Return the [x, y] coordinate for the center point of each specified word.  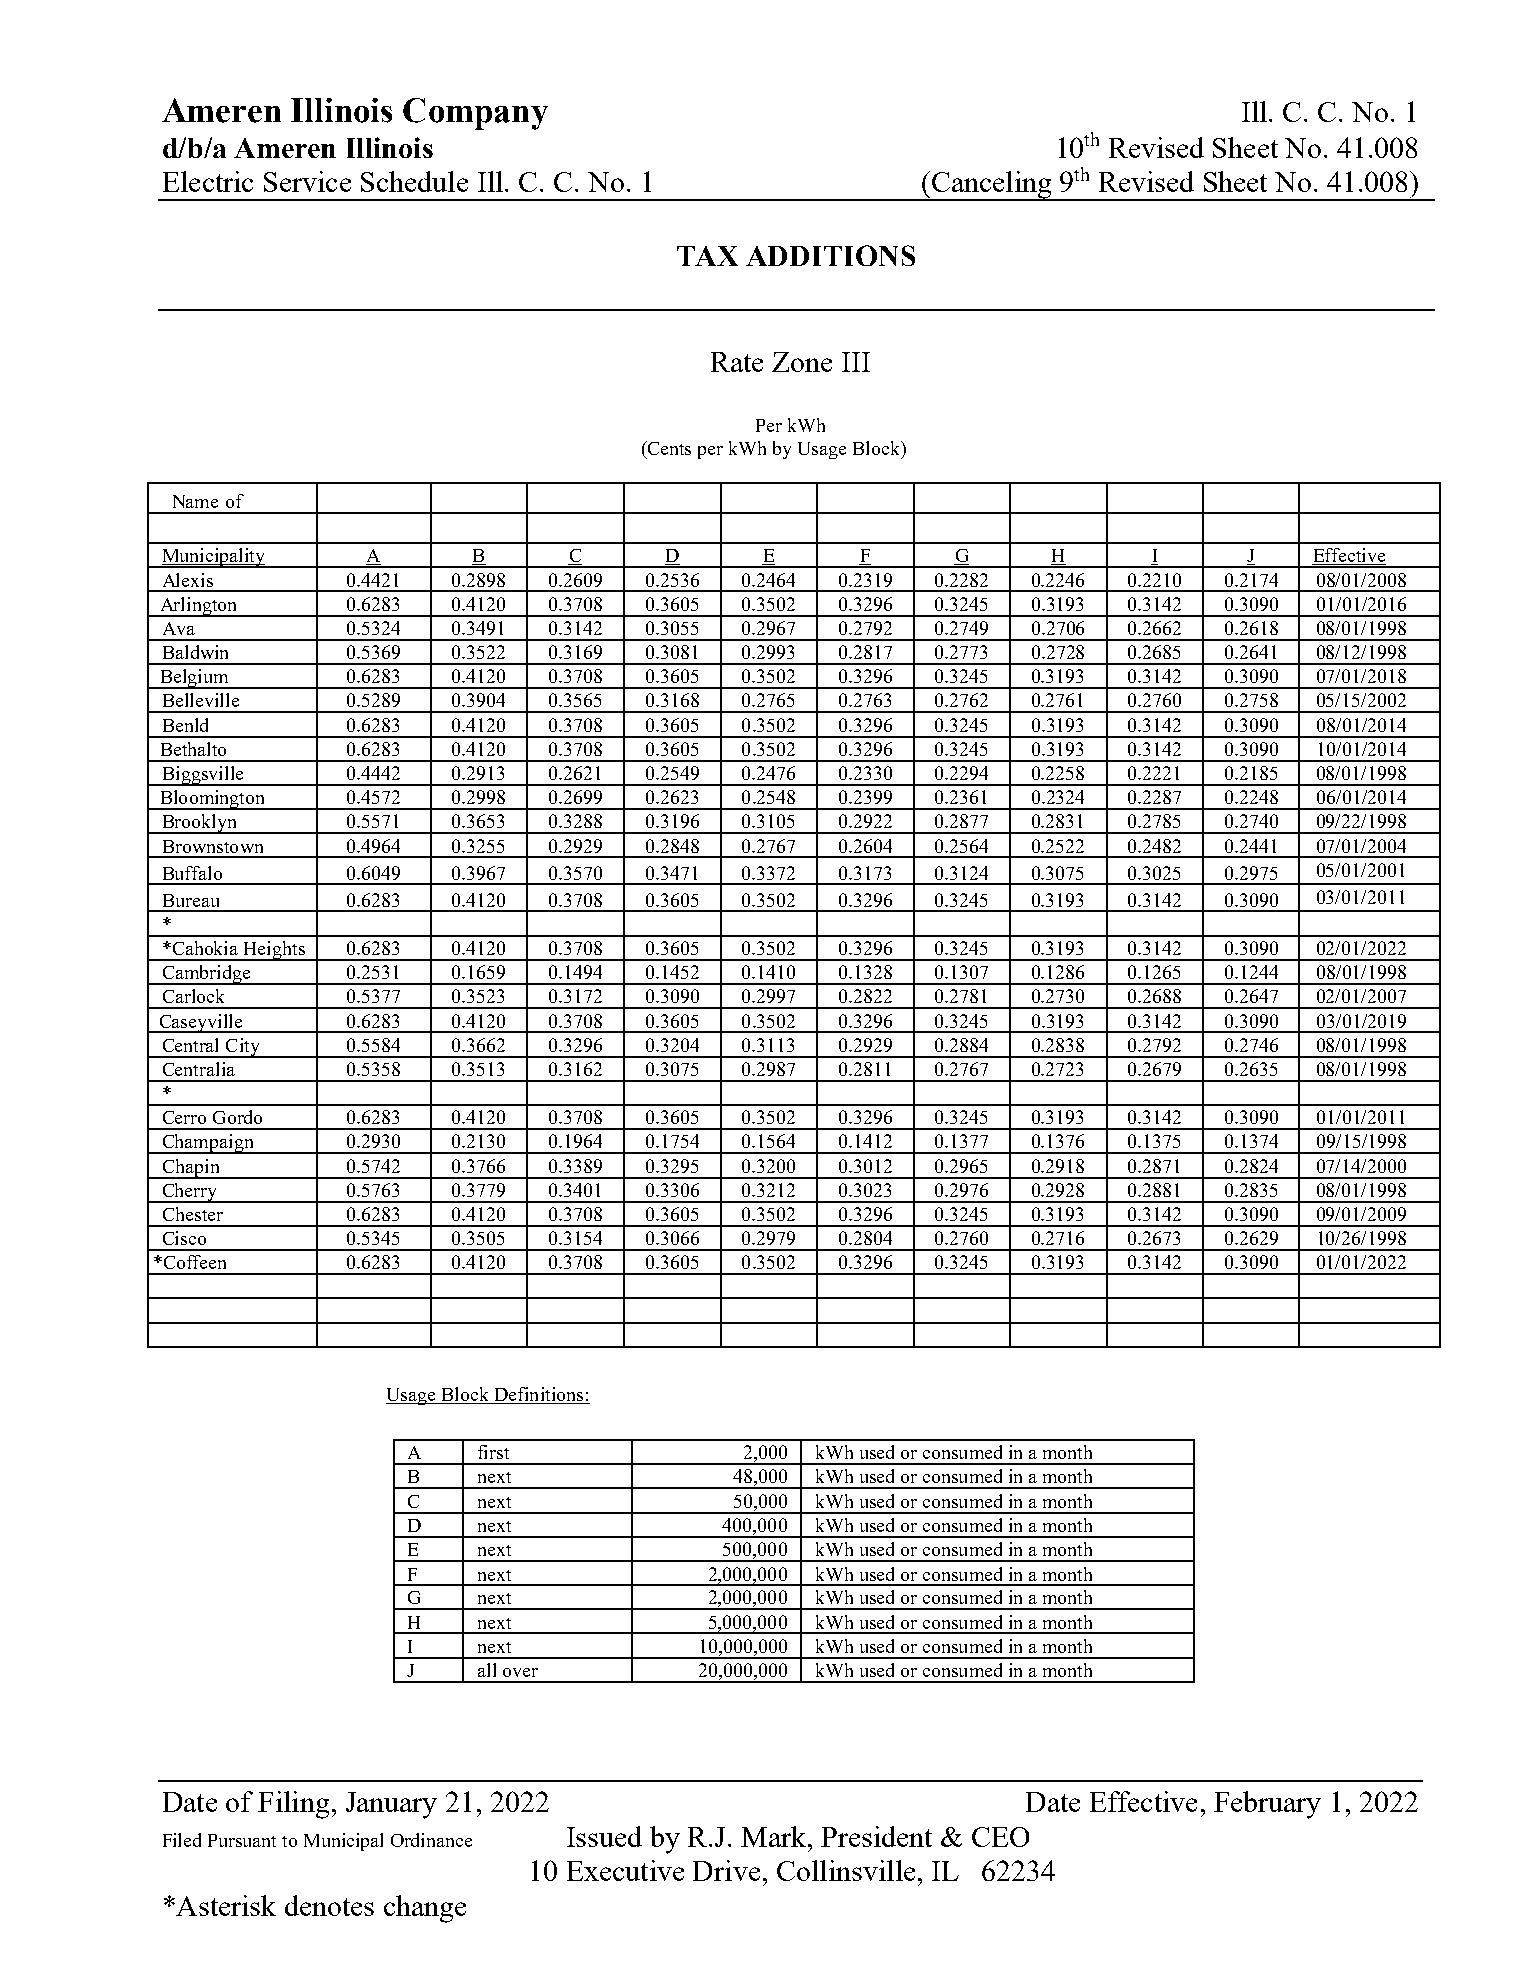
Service [307, 181]
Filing [293, 1805]
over [520, 1672]
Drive [726, 1870]
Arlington [198, 607]
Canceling [991, 186]
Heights [274, 951]
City [243, 1048]
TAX [707, 256]
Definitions [539, 1395]
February [1267, 1805]
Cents [668, 448]
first [493, 1452]
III [856, 362]
